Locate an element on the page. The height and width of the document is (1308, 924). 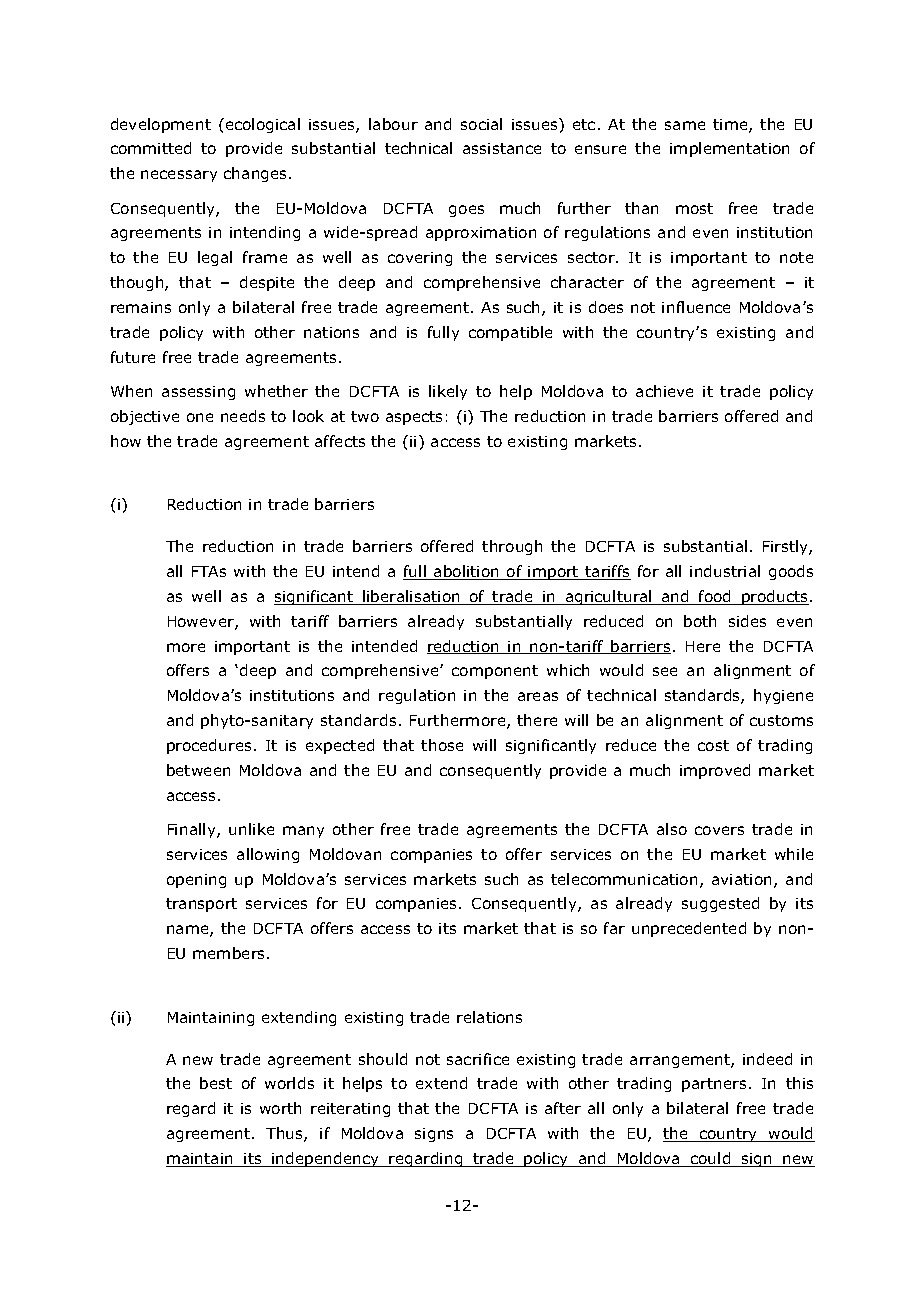
transport is located at coordinates (201, 905).
